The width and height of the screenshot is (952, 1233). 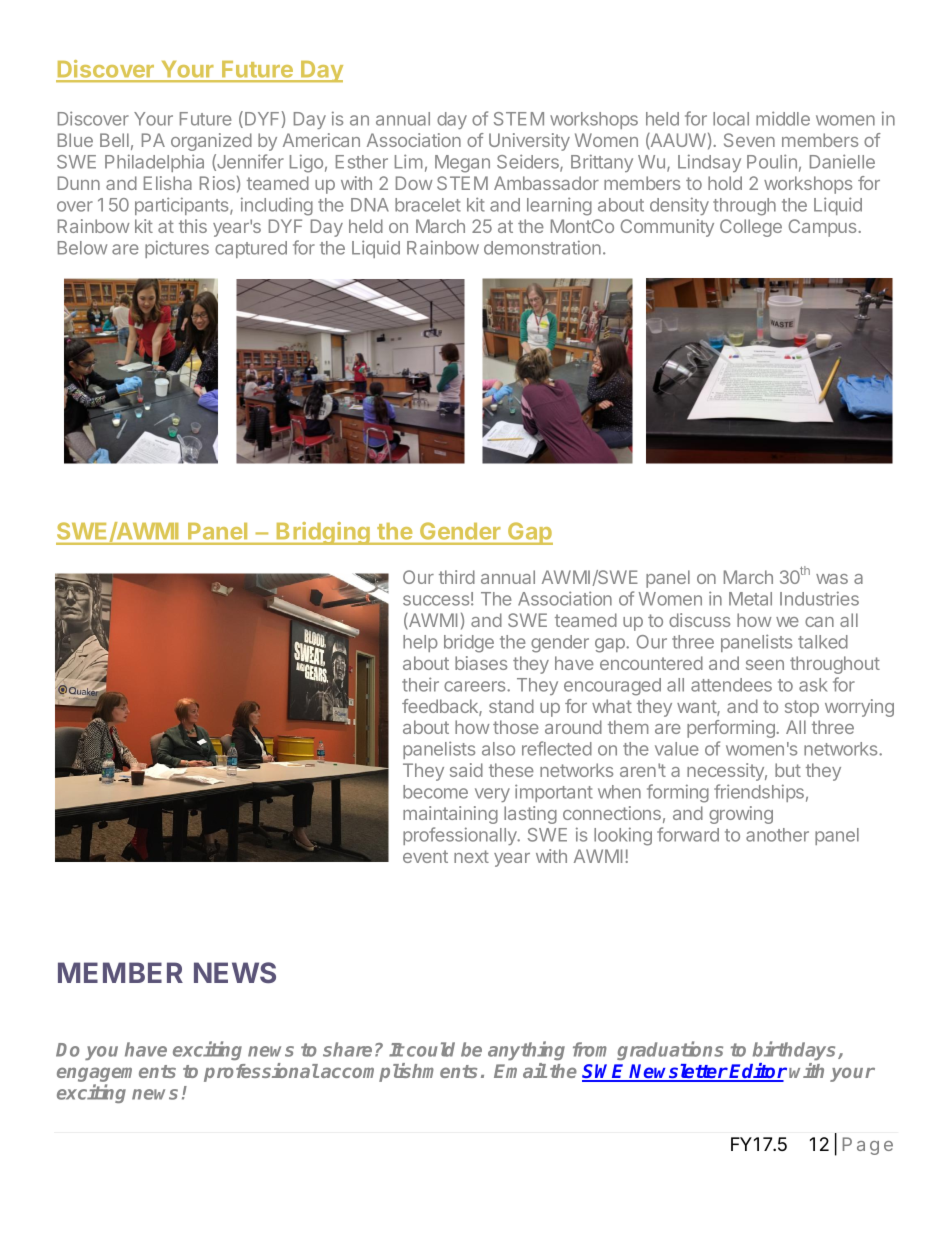 What do you see at coordinates (425, 856) in the screenshot?
I see `event` at bounding box center [425, 856].
